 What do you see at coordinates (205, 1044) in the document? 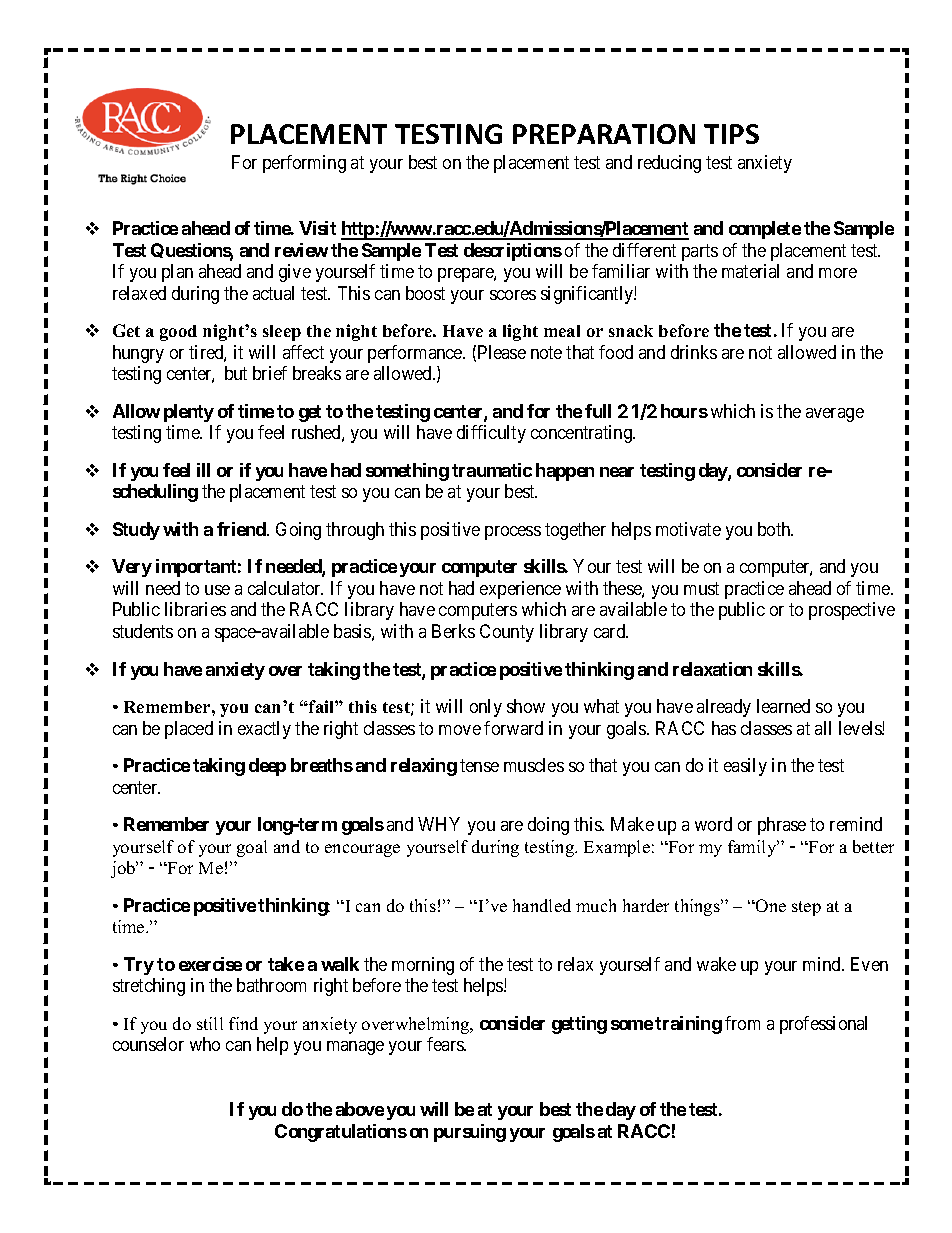
I see `who` at bounding box center [205, 1044].
